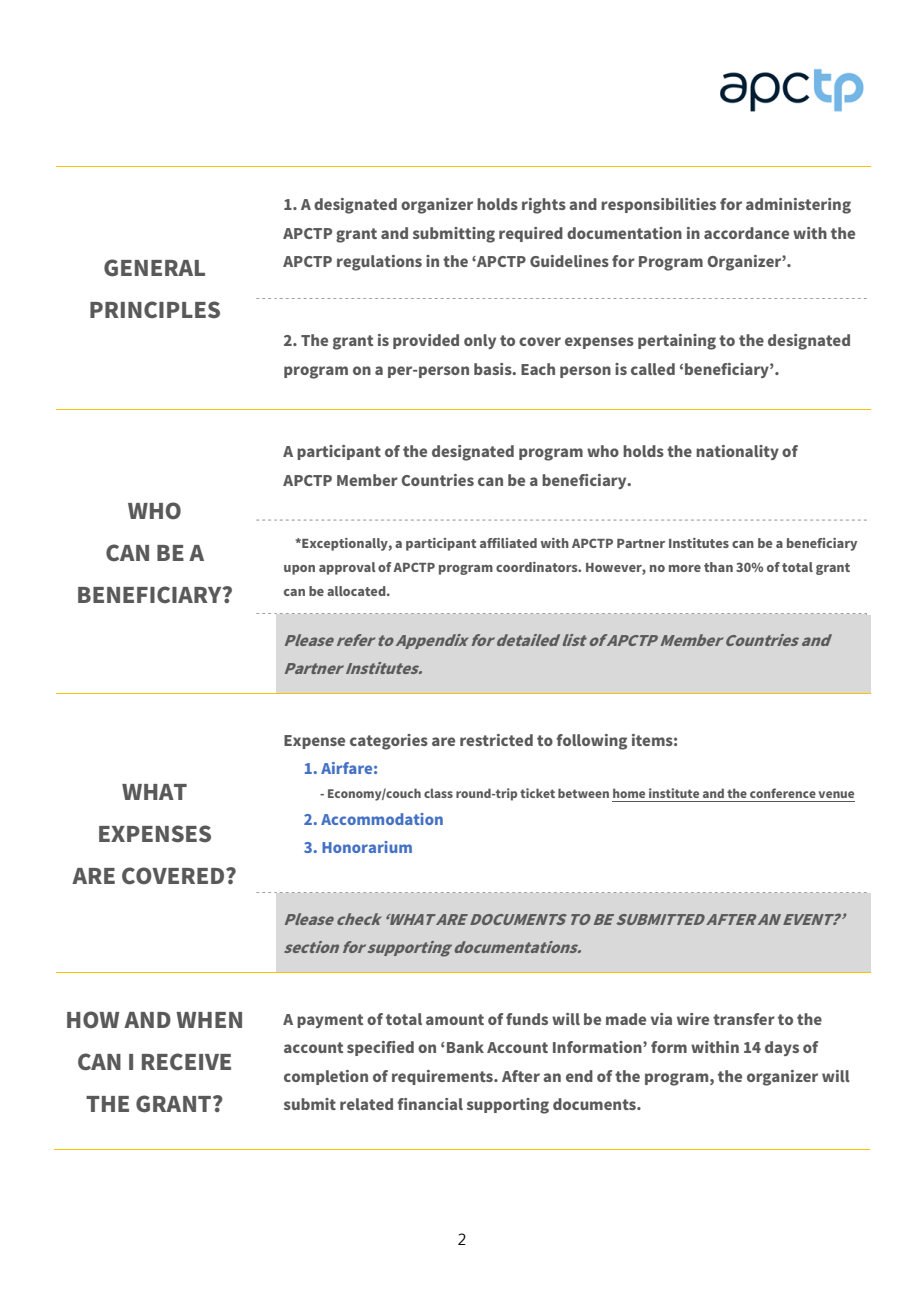 The image size is (924, 1308). What do you see at coordinates (718, 567) in the screenshot?
I see `than` at bounding box center [718, 567].
